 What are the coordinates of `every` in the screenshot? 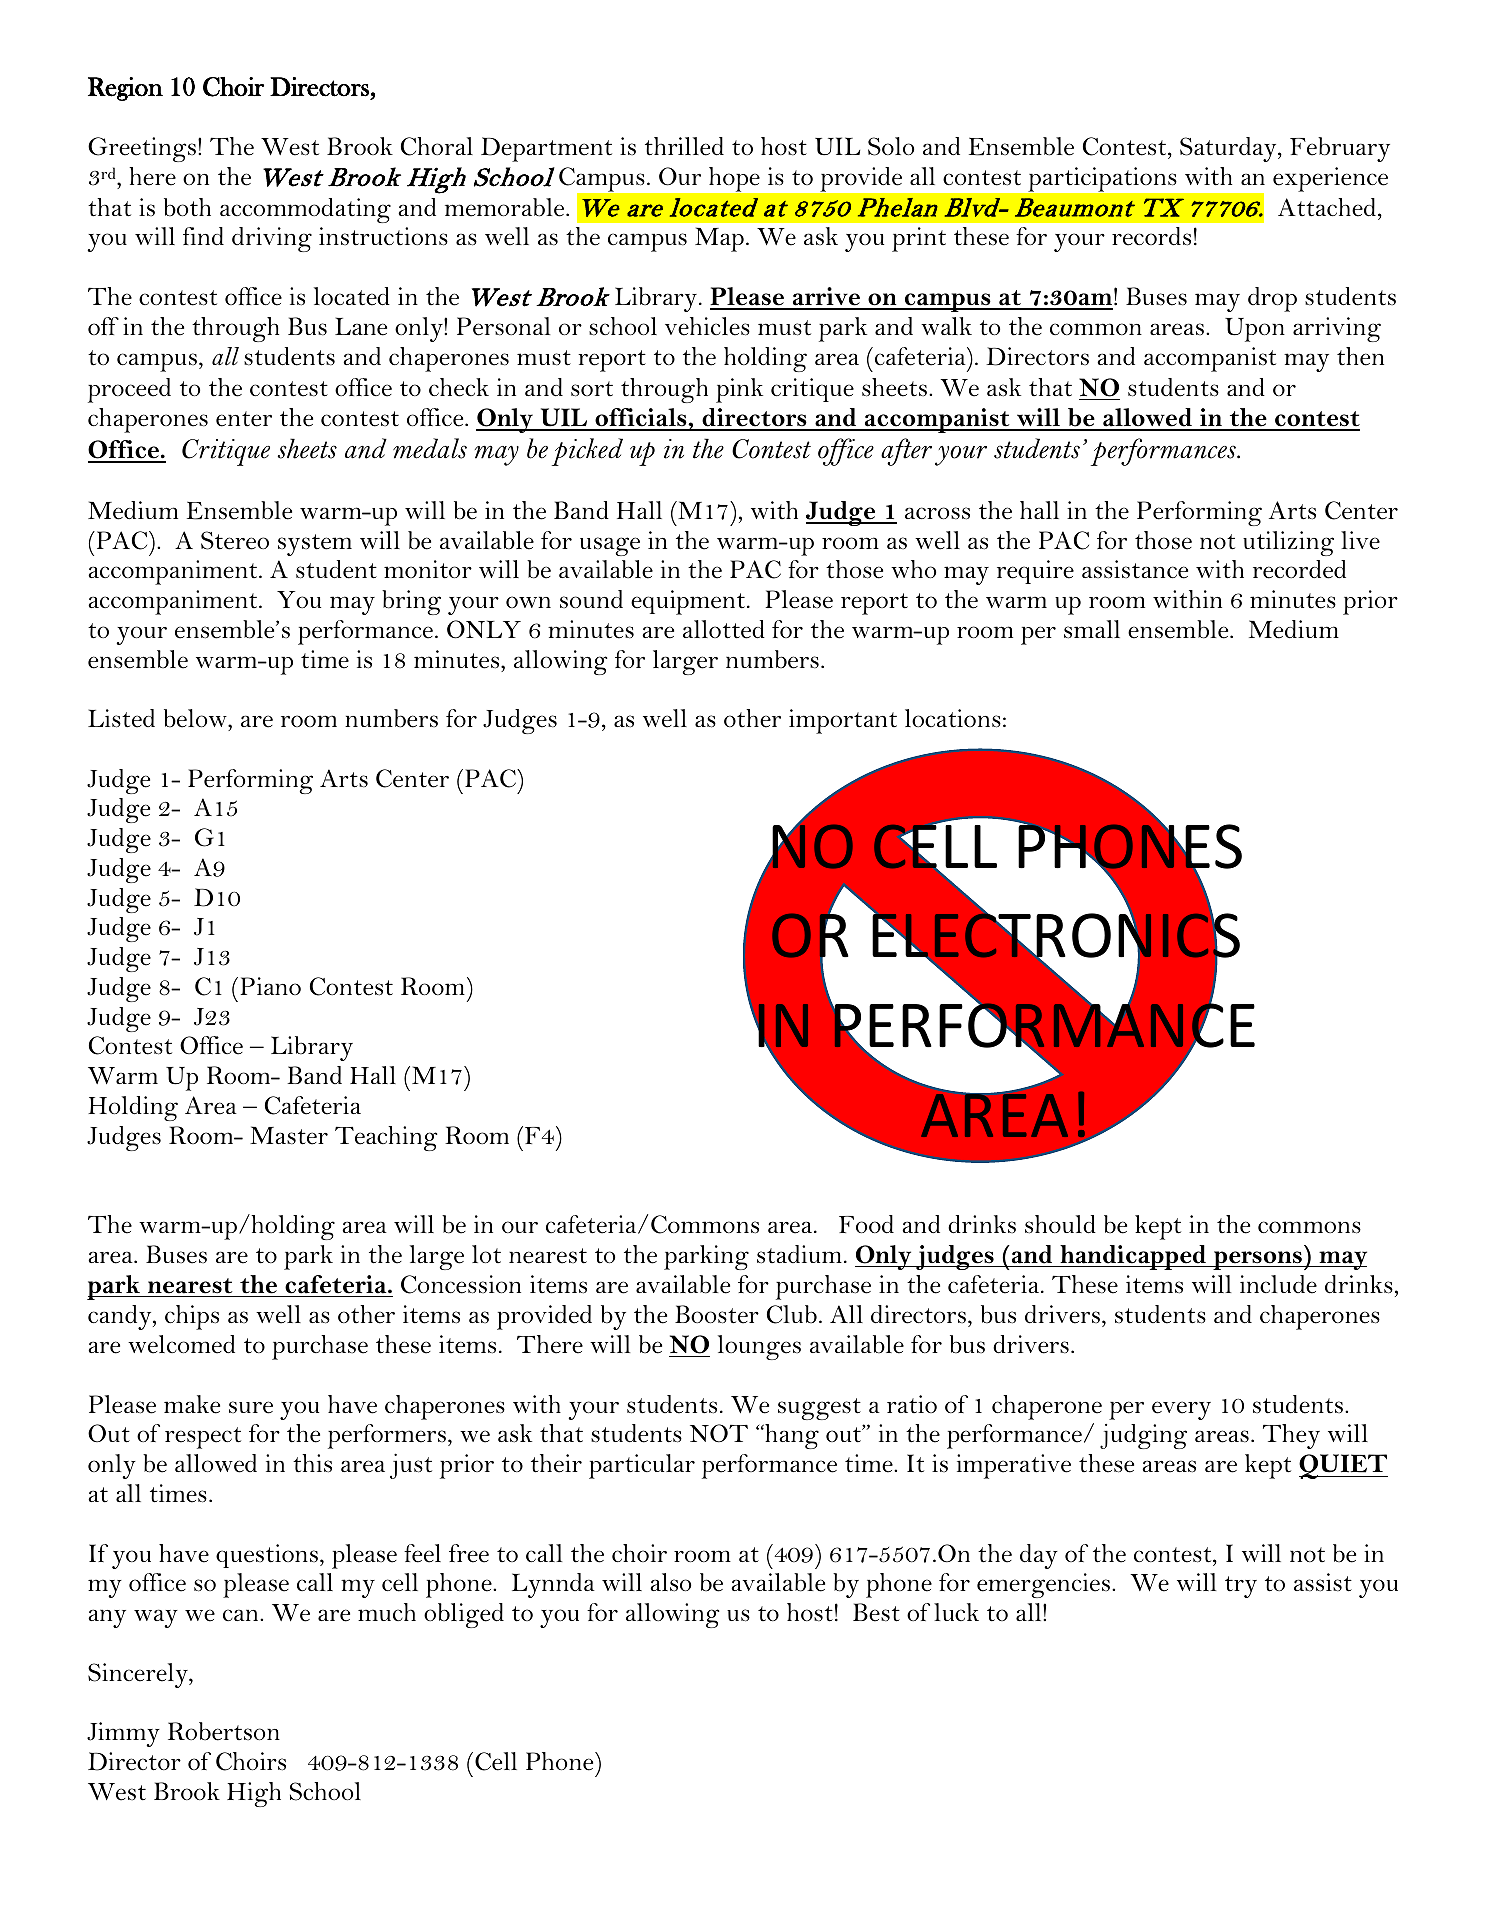 It's located at (1181, 1410).
